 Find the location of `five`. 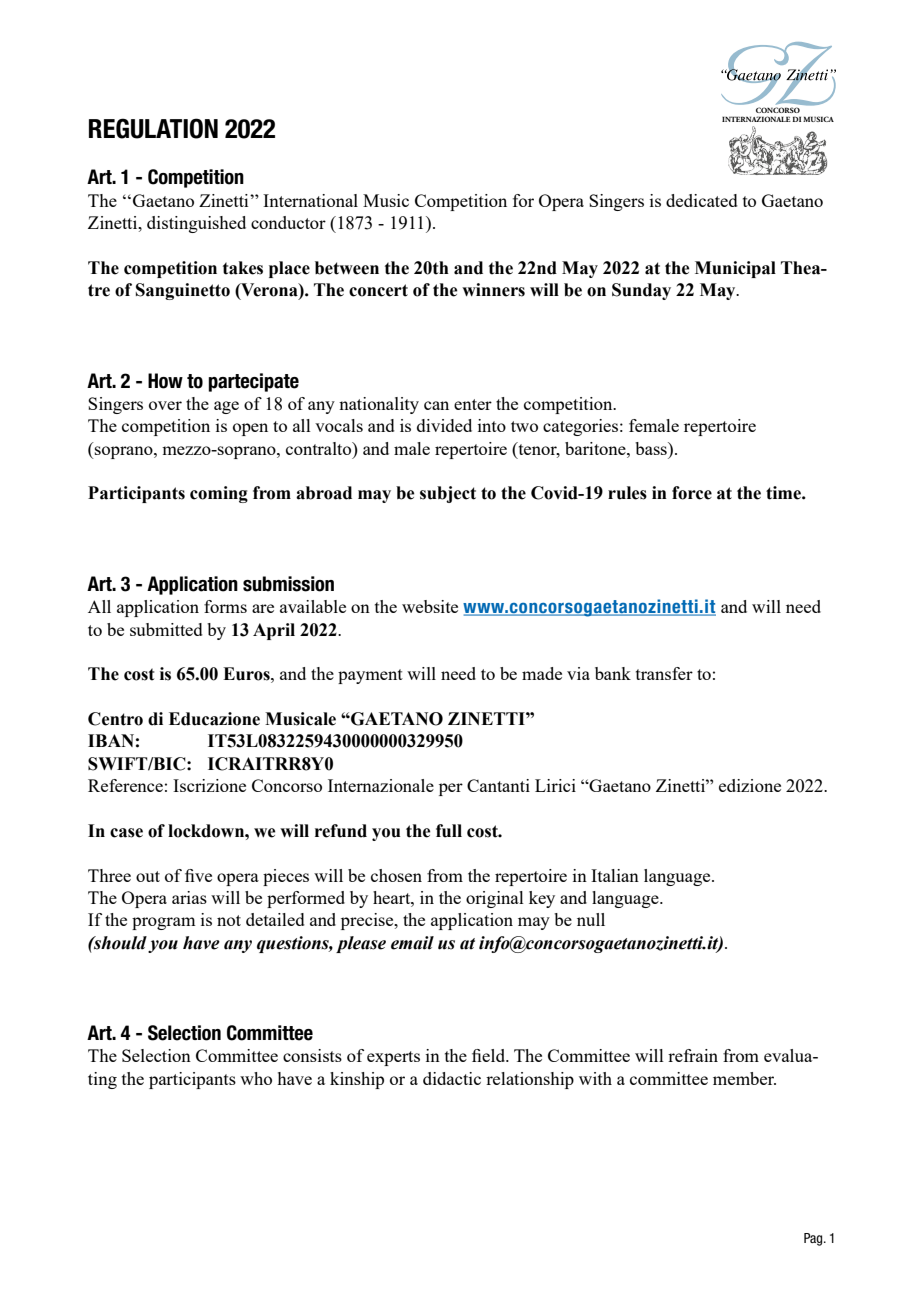

five is located at coordinates (198, 875).
